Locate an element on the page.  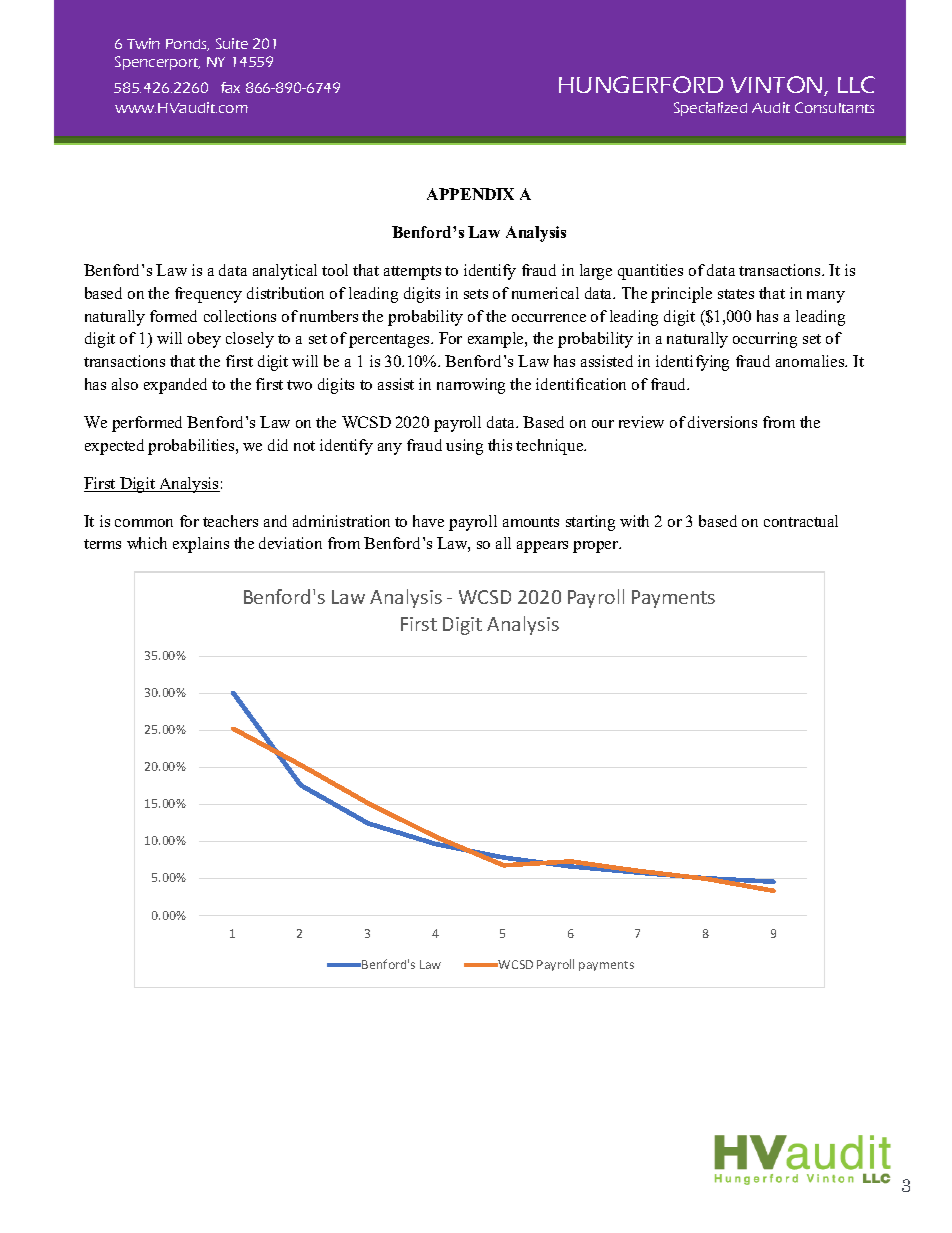
anomalies is located at coordinates (811, 361).
